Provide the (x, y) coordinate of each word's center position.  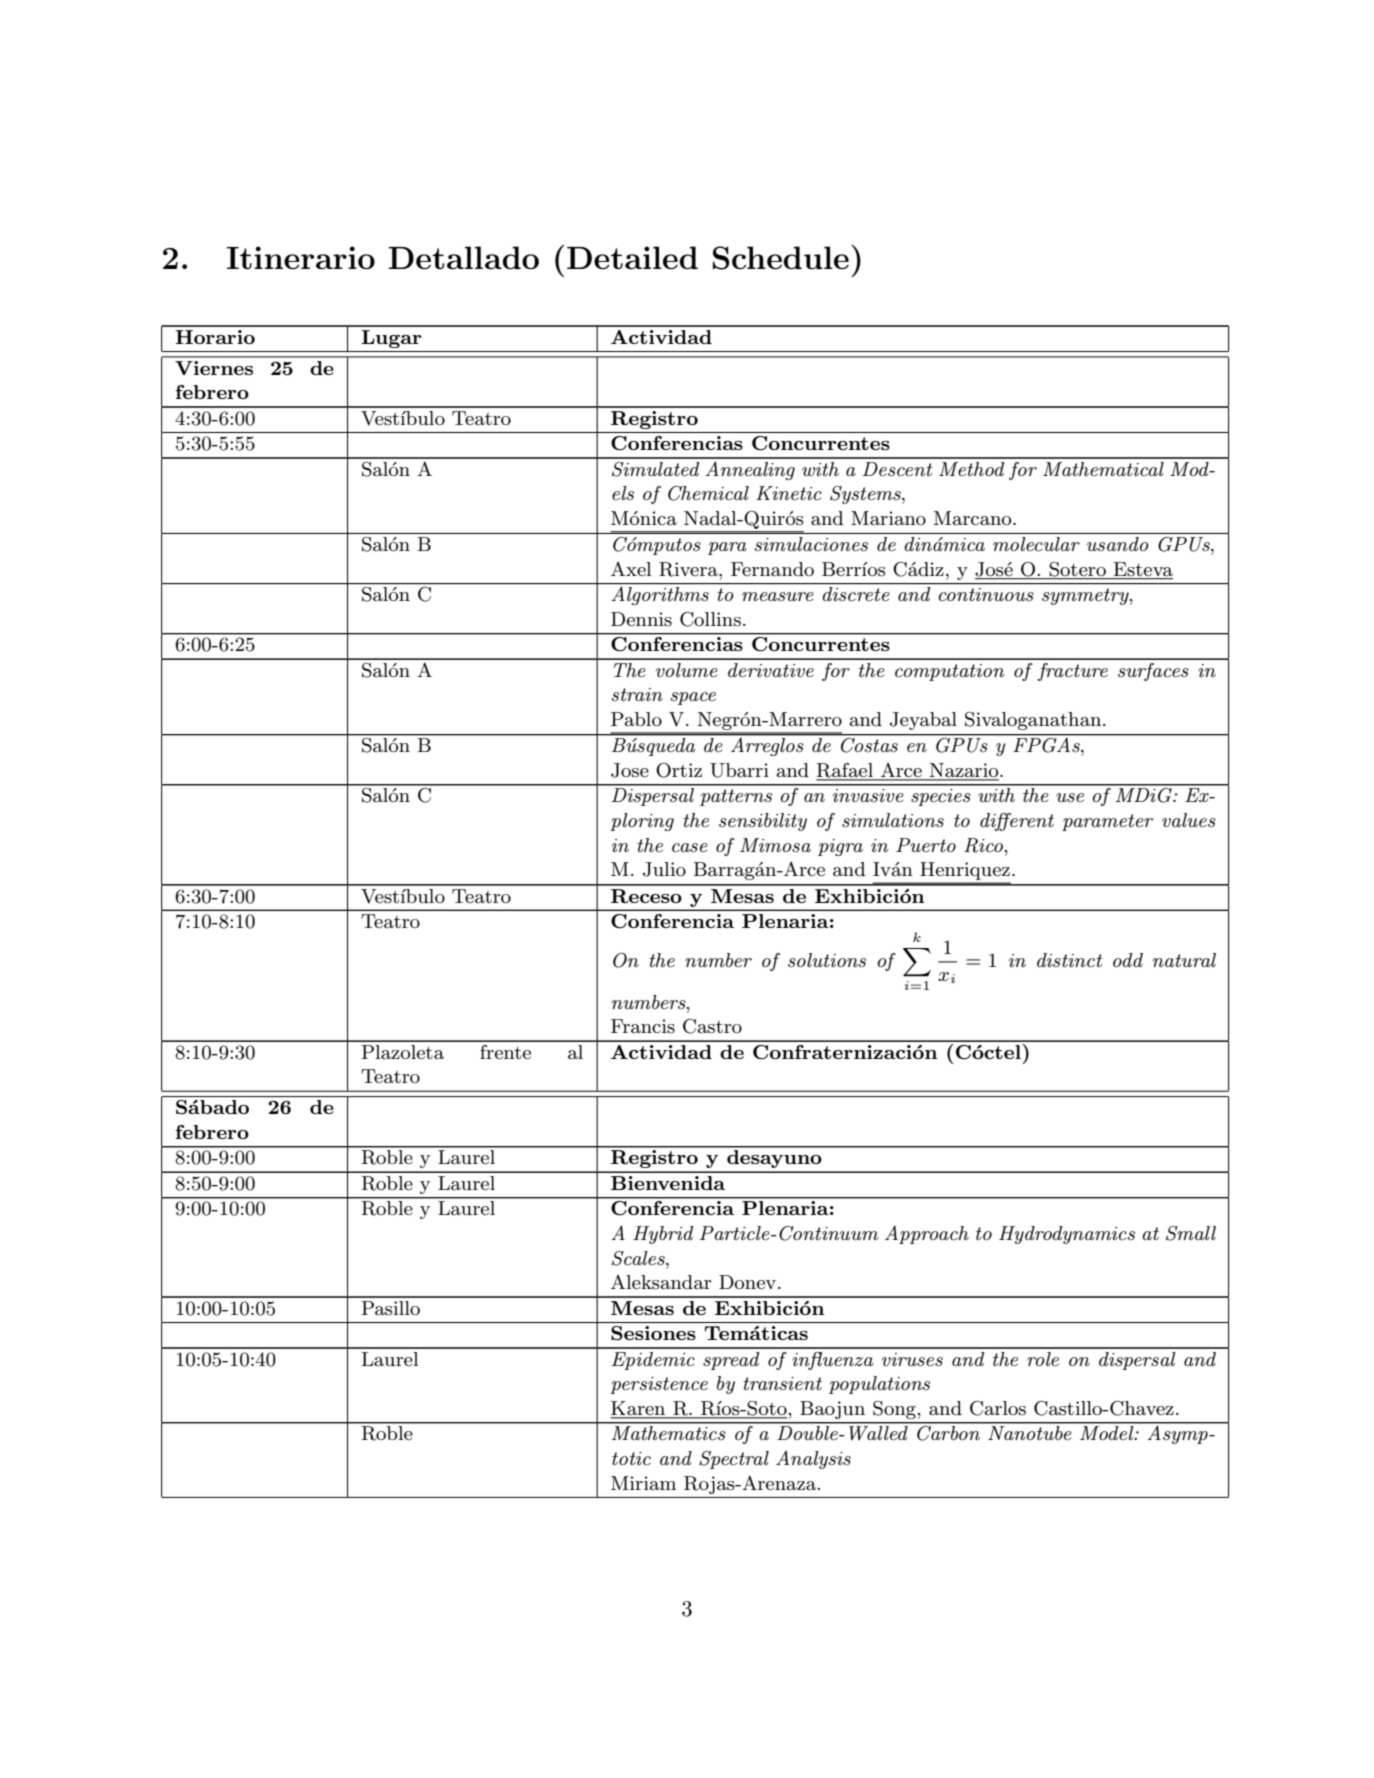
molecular (1036, 544)
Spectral (734, 1460)
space (693, 698)
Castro (712, 1026)
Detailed (632, 258)
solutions (827, 960)
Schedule (781, 258)
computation (949, 672)
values (1189, 820)
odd (1128, 960)
